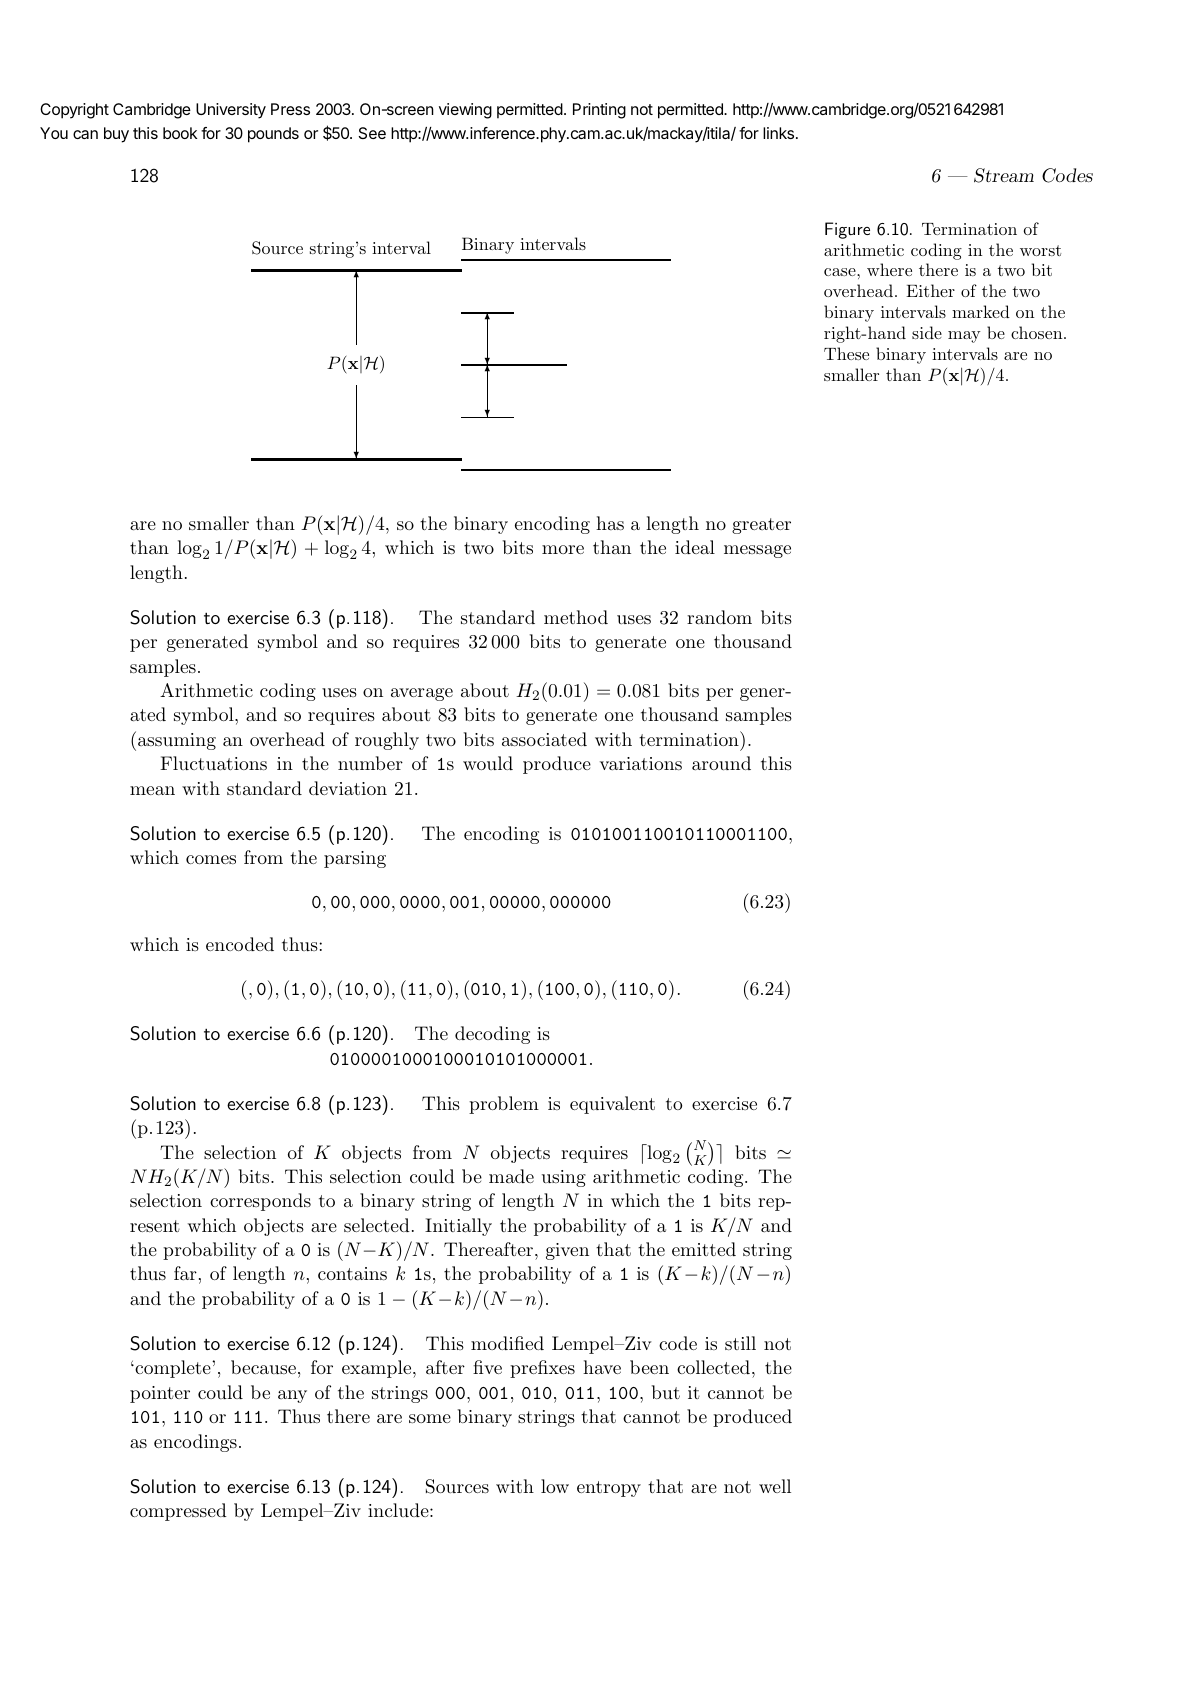  I want to click on would, so click(488, 763).
